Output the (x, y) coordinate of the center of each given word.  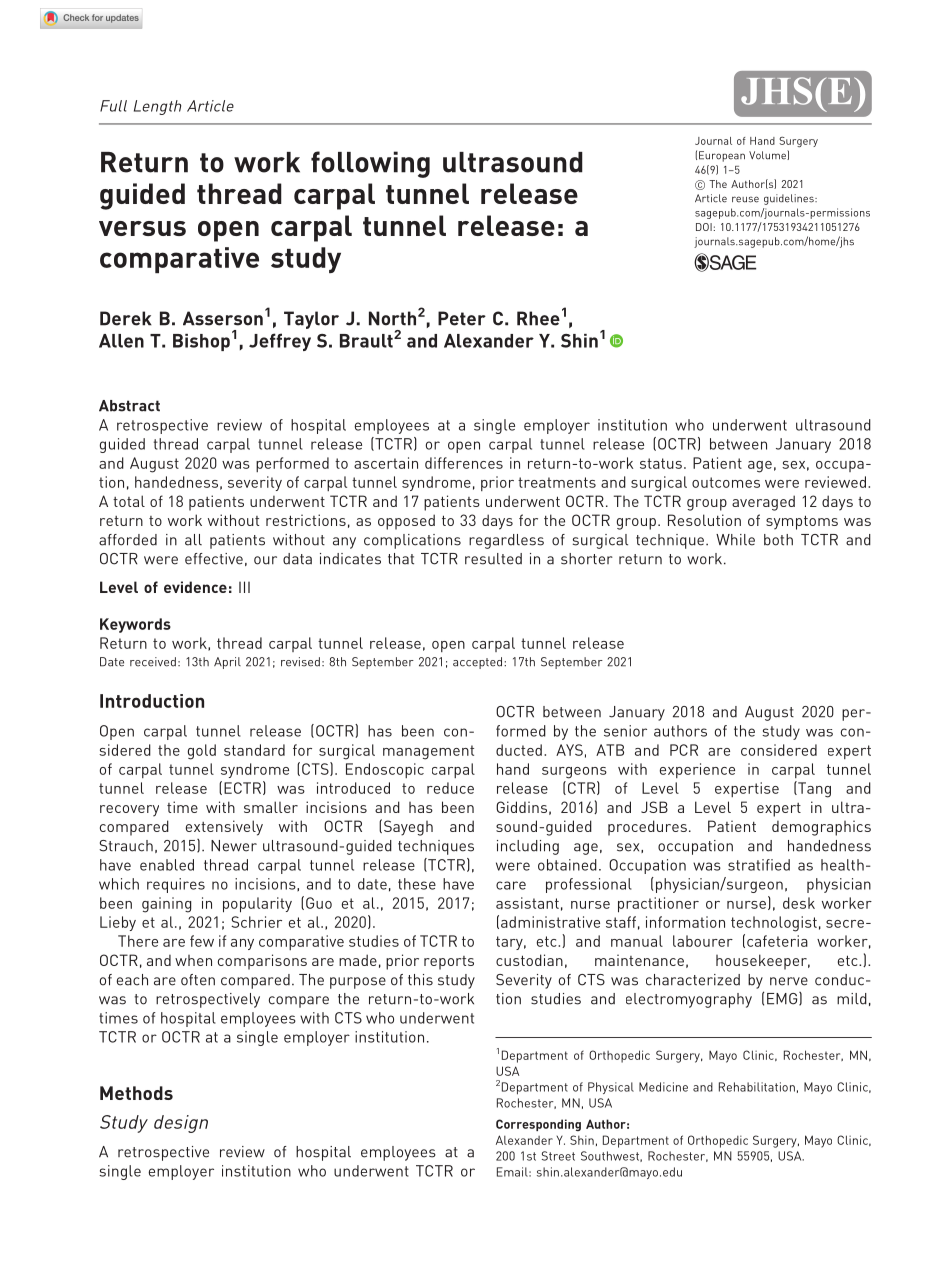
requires (176, 885)
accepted (479, 663)
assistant (527, 903)
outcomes (726, 482)
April (227, 663)
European (722, 156)
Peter (462, 318)
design (181, 1124)
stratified (759, 865)
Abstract (129, 406)
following (370, 164)
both (778, 540)
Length (157, 107)
